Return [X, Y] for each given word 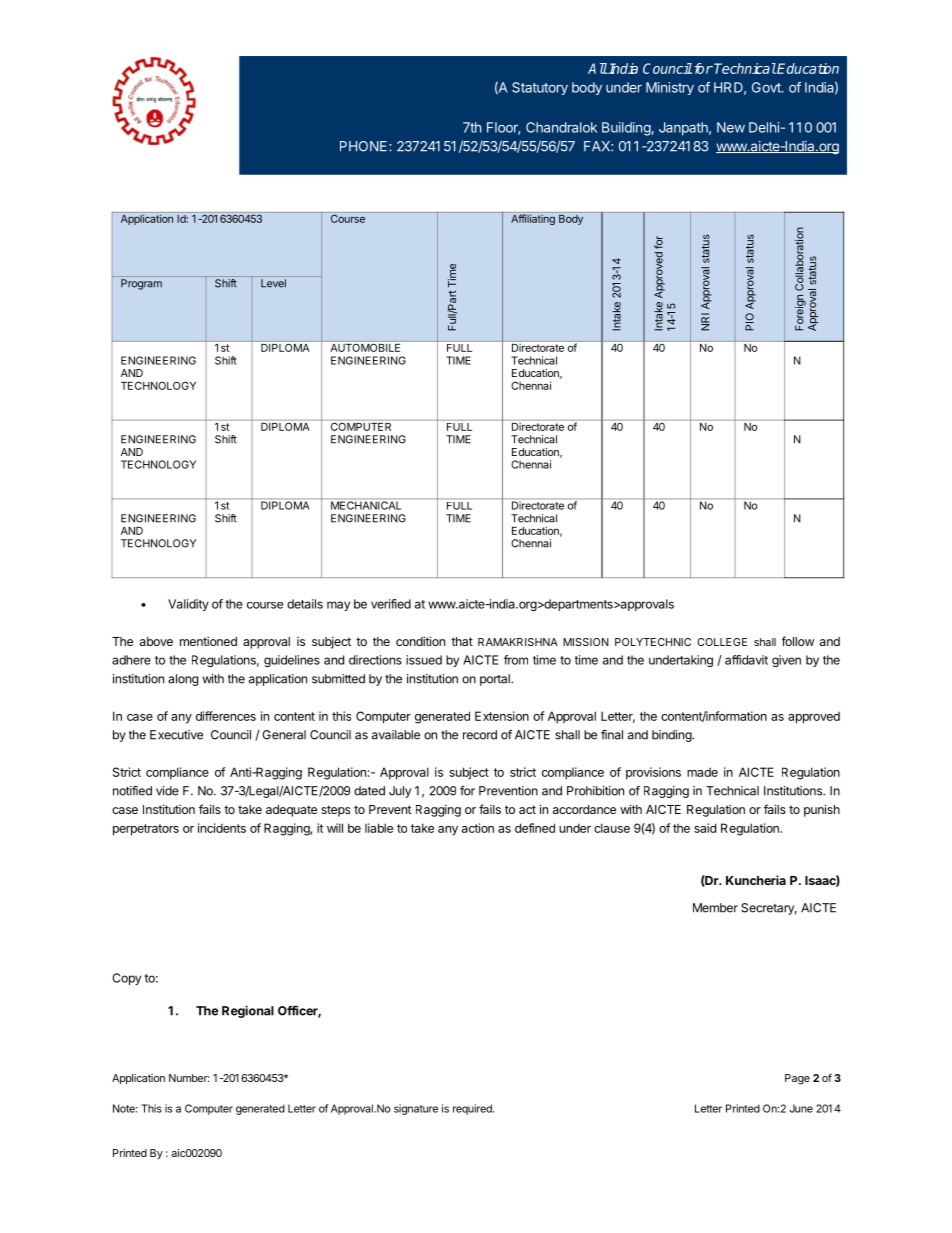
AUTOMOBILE [365, 348]
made [702, 772]
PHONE [365, 146]
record [480, 735]
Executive [176, 735]
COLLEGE [722, 642]
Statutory [540, 88]
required [473, 1109]
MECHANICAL [366, 505]
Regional [248, 1011]
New [731, 127]
